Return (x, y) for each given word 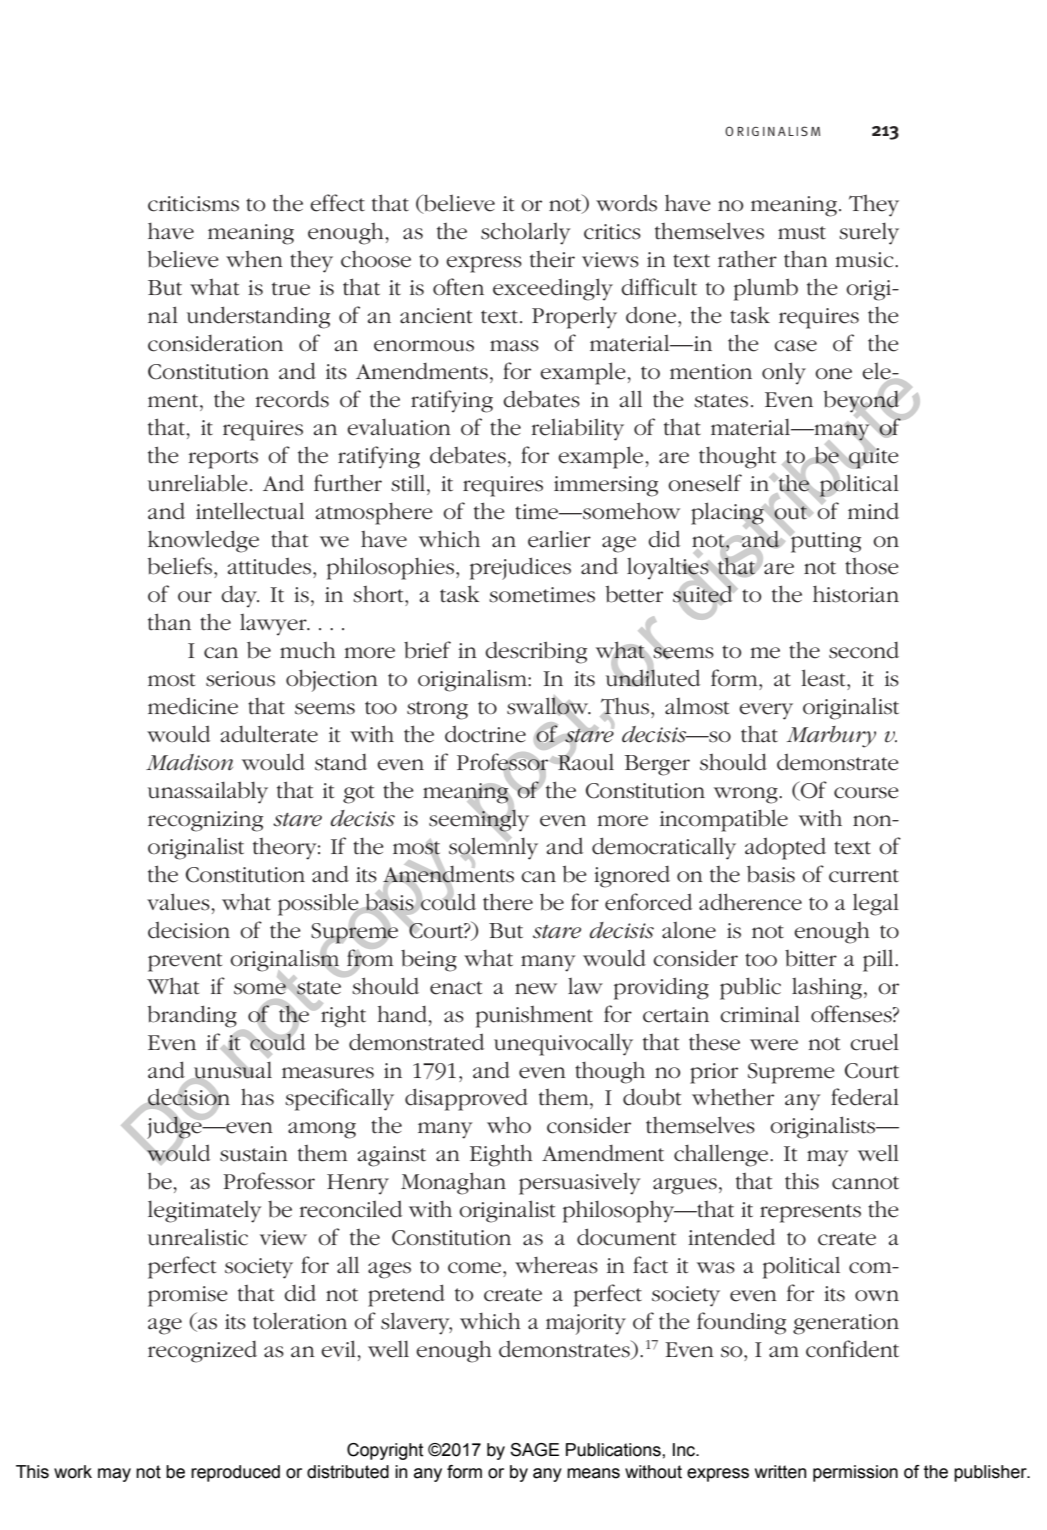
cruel (874, 1042)
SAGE (534, 1450)
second (864, 650)
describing (536, 652)
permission (855, 1473)
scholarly (525, 233)
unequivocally (563, 1044)
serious (240, 679)
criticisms (193, 204)
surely (869, 233)
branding (192, 1016)
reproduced (235, 1473)
